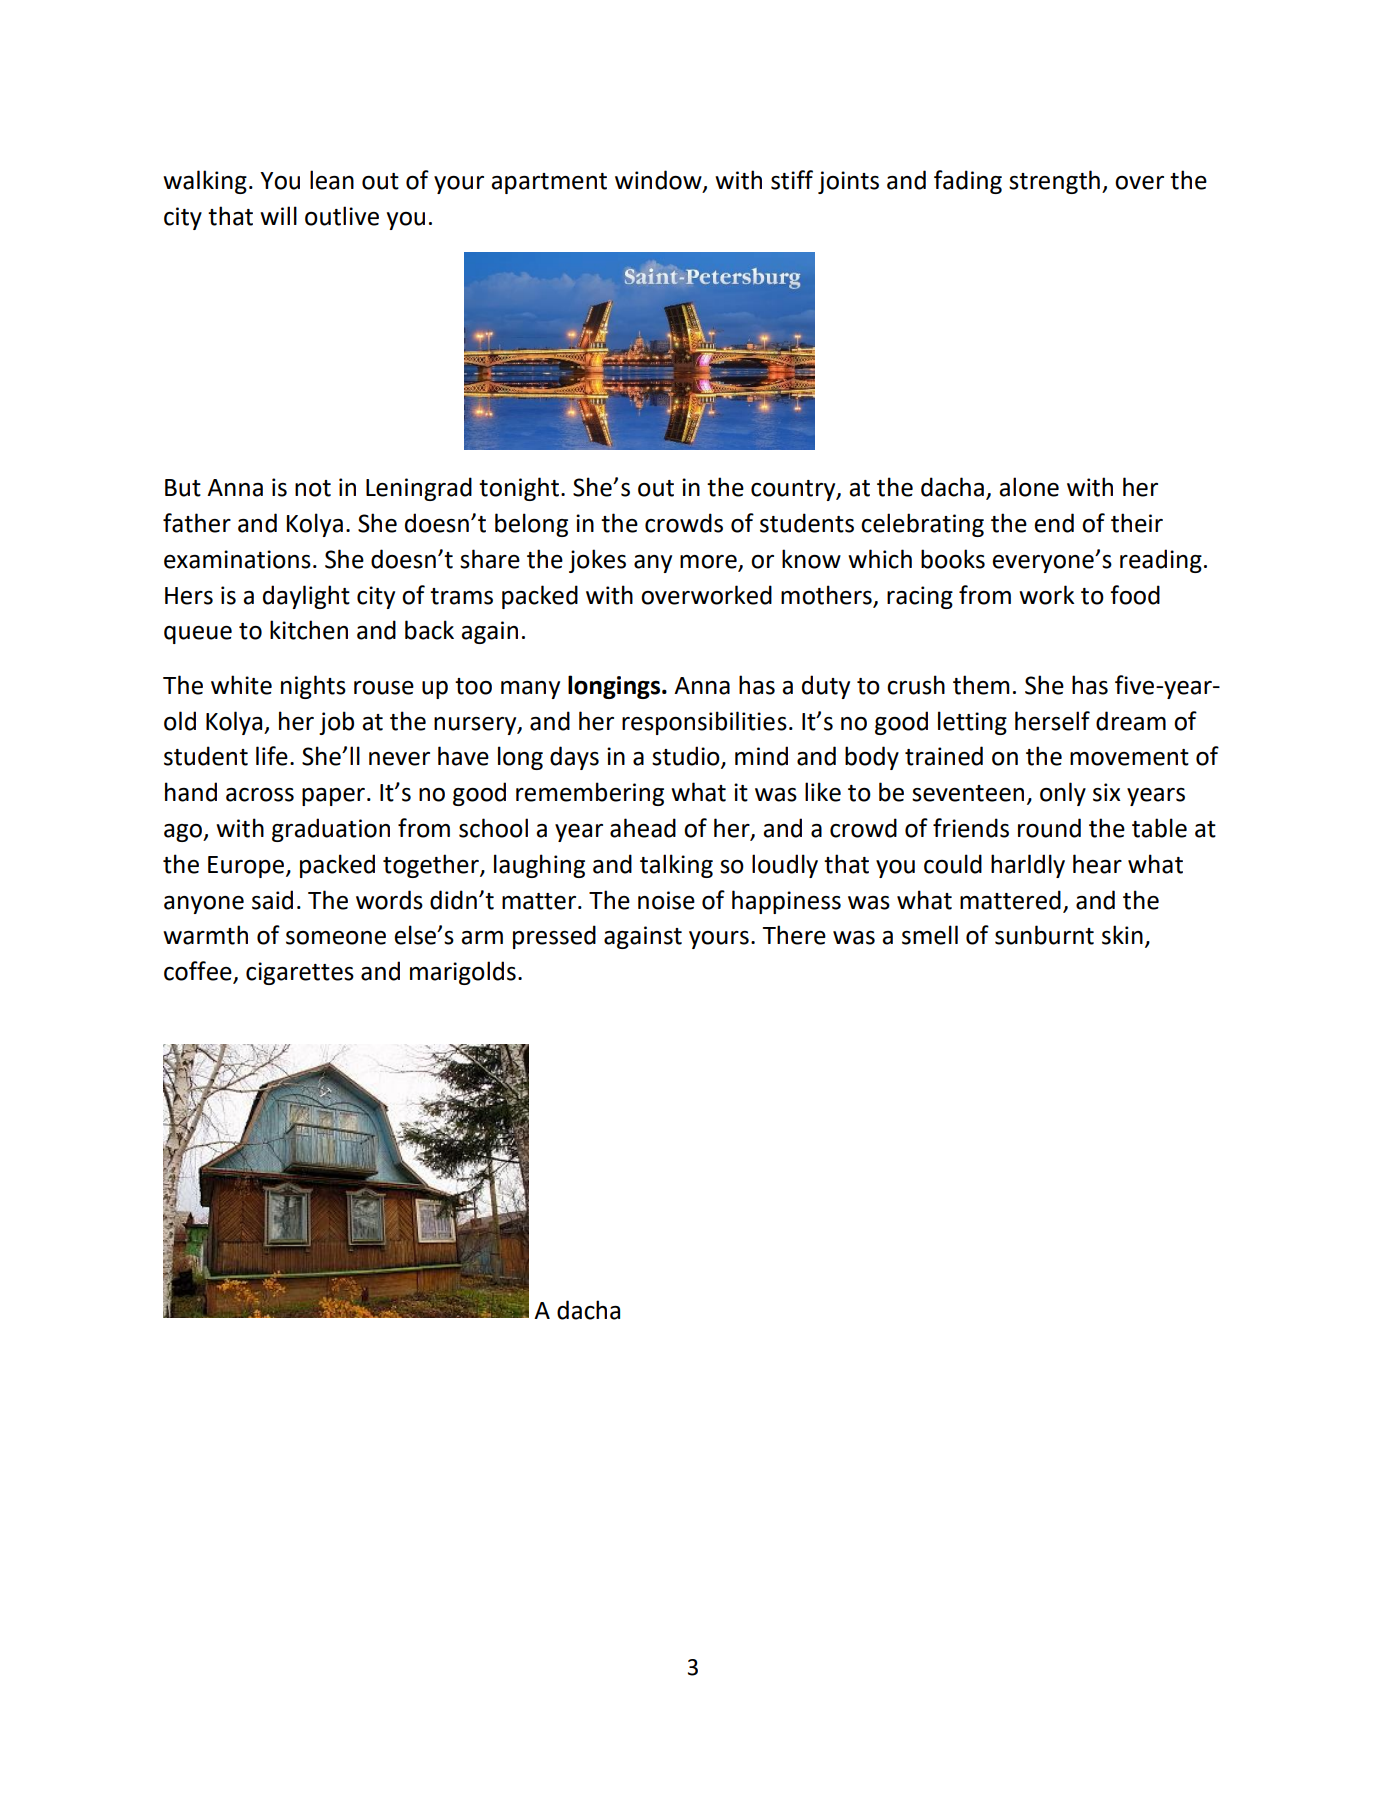 Image resolution: width=1386 pixels, height=1794 pixels. Describe the element at coordinates (666, 900) in the screenshot. I see `noise` at that location.
